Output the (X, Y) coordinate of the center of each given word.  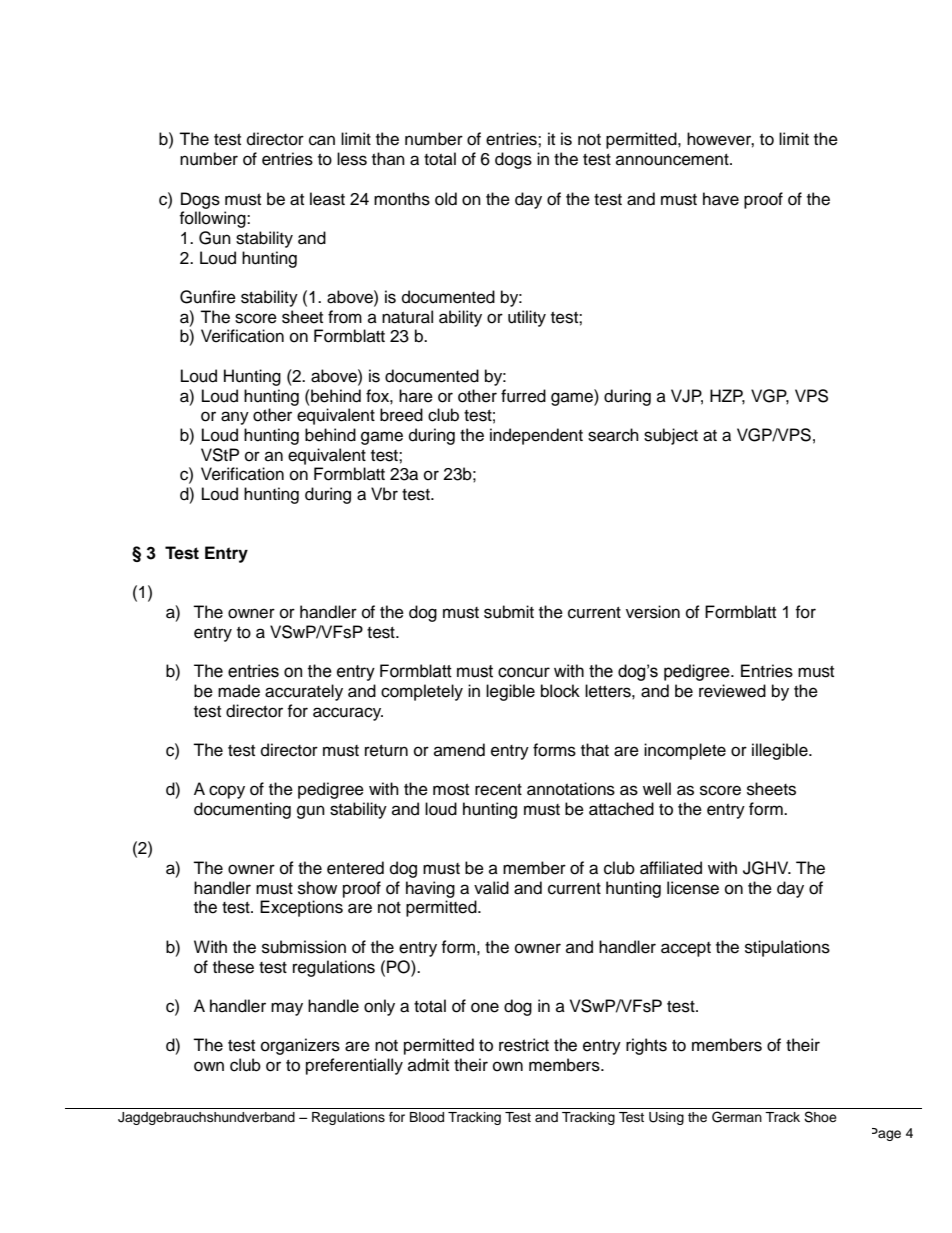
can (322, 140)
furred (523, 396)
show (317, 888)
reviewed (732, 691)
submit (509, 612)
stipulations (787, 948)
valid (491, 888)
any (235, 418)
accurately (304, 692)
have (721, 199)
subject (671, 436)
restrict (524, 1045)
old (446, 199)
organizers (300, 1046)
